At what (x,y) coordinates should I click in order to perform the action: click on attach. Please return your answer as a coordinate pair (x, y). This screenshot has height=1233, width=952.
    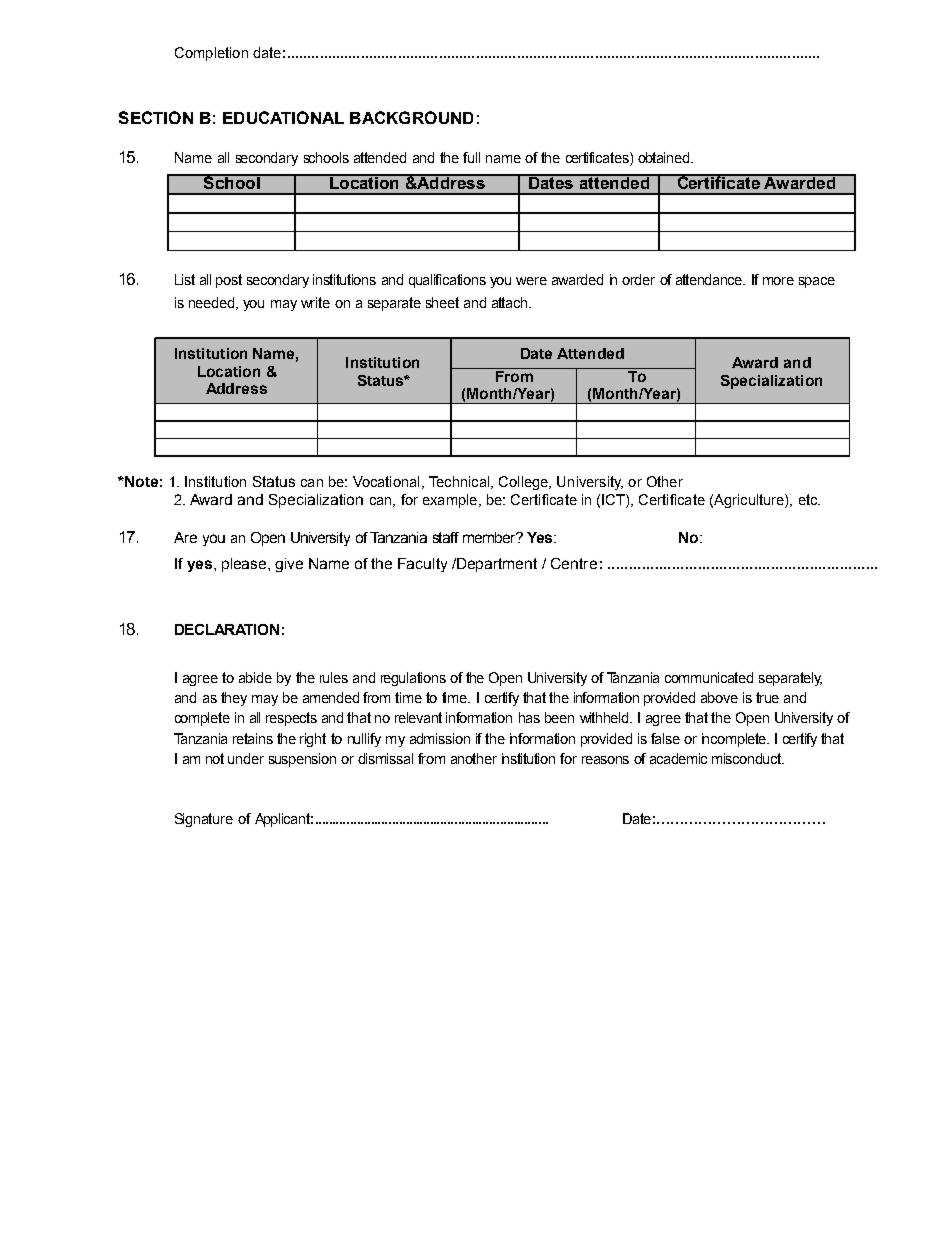
    Looking at the image, I should click on (511, 302).
